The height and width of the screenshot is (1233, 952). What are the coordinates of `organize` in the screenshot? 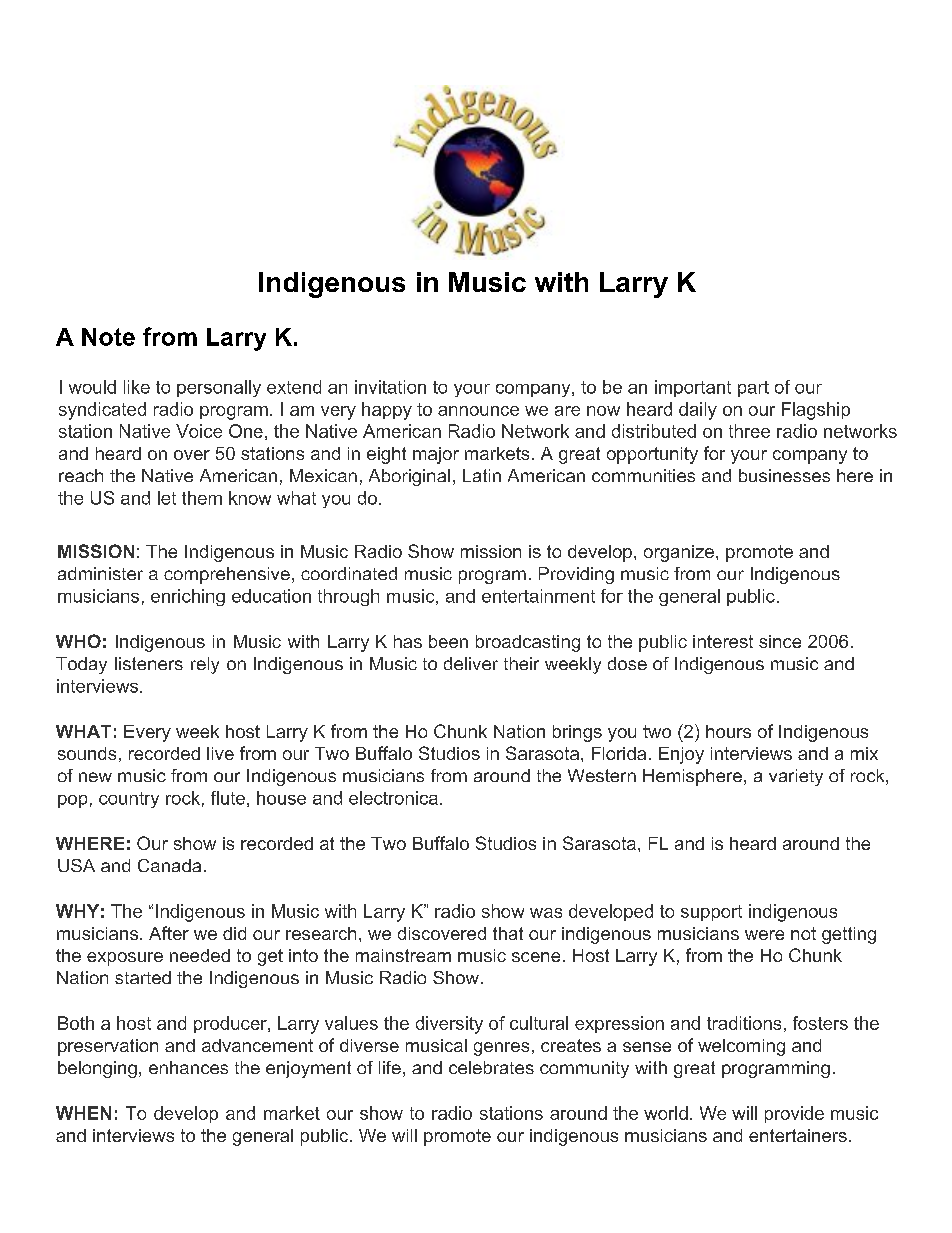 It's located at (679, 553).
